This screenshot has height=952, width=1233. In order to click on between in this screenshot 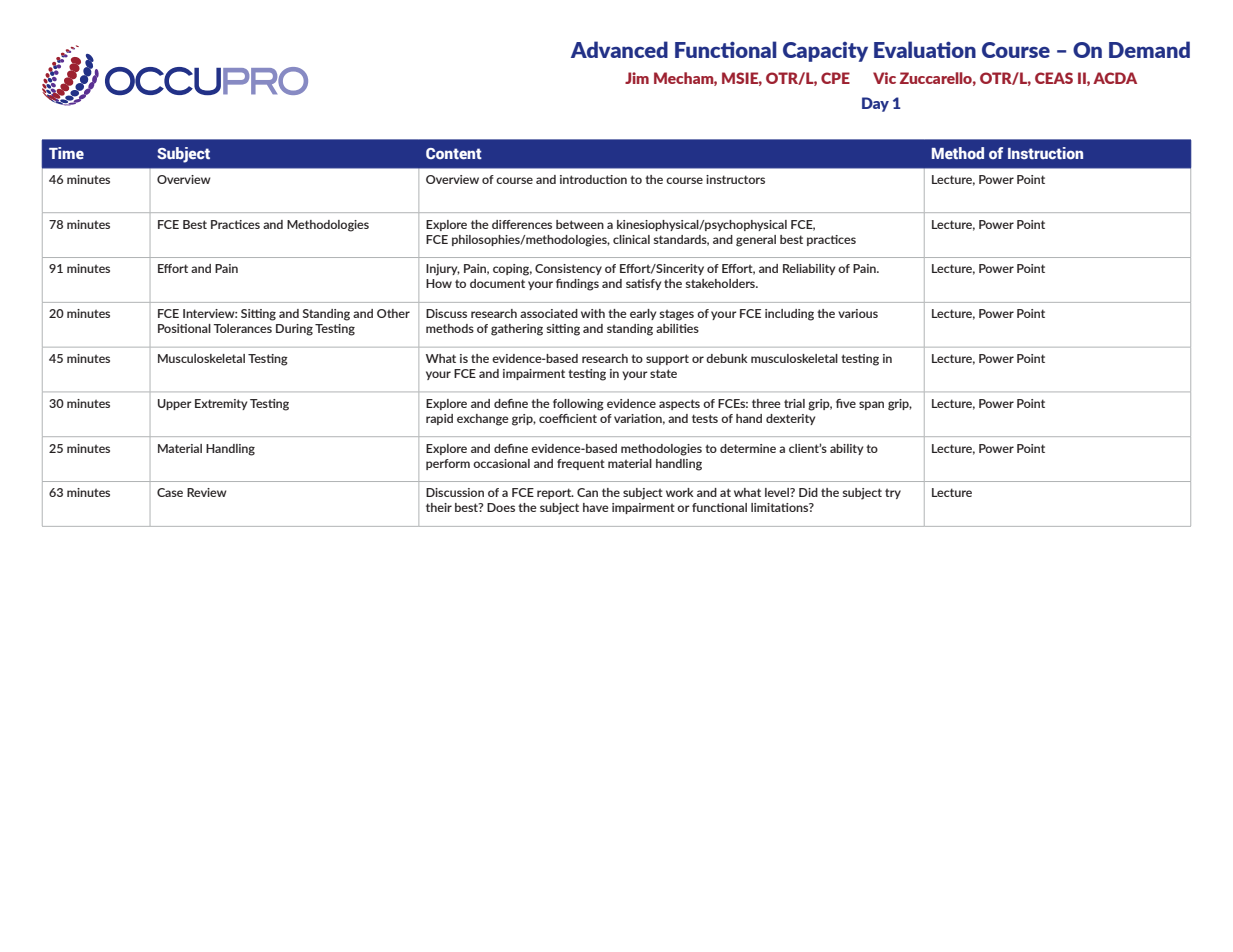, I will do `click(580, 224)`.
